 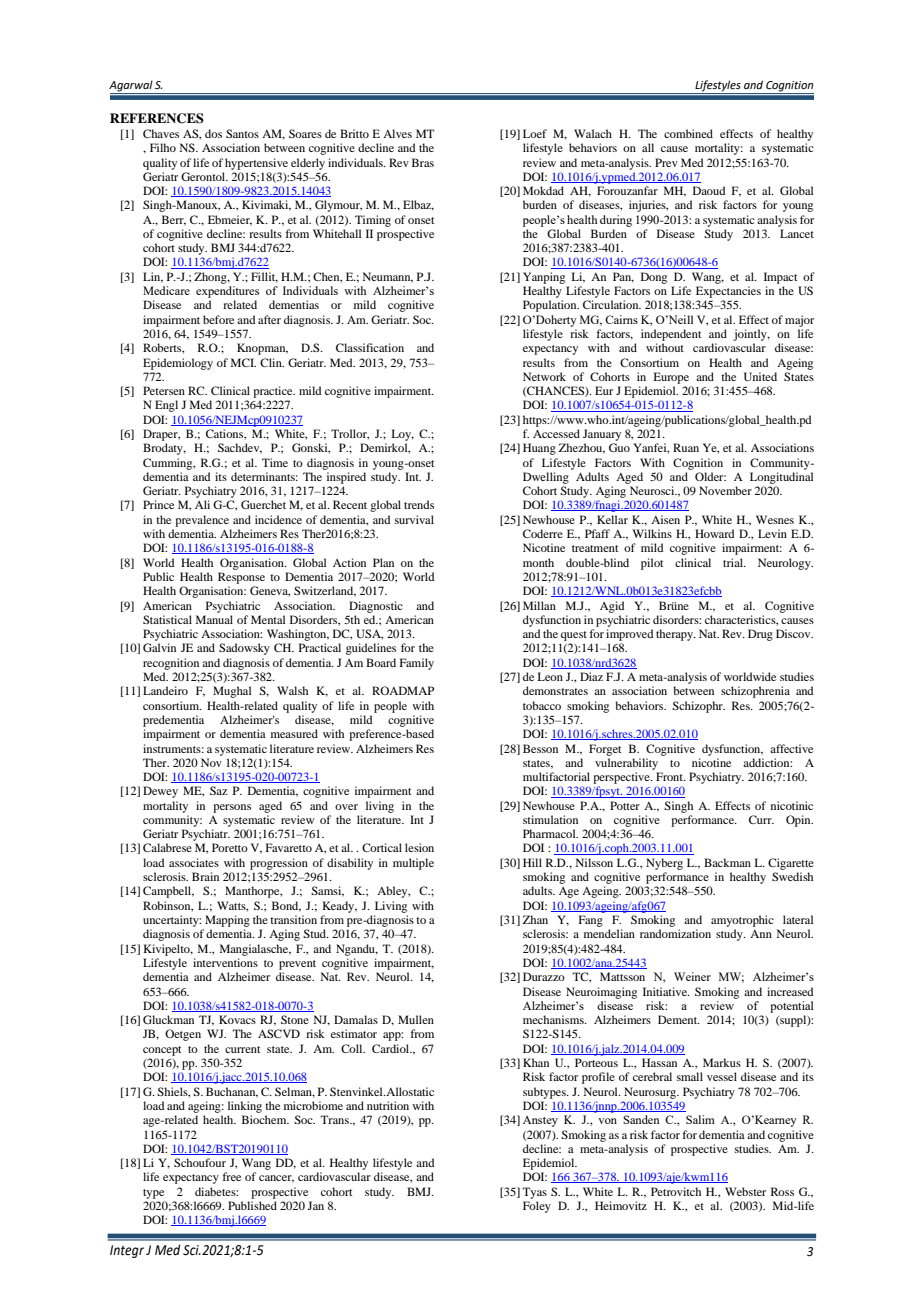 What do you see at coordinates (213, 133) in the document?
I see `dos` at bounding box center [213, 133].
